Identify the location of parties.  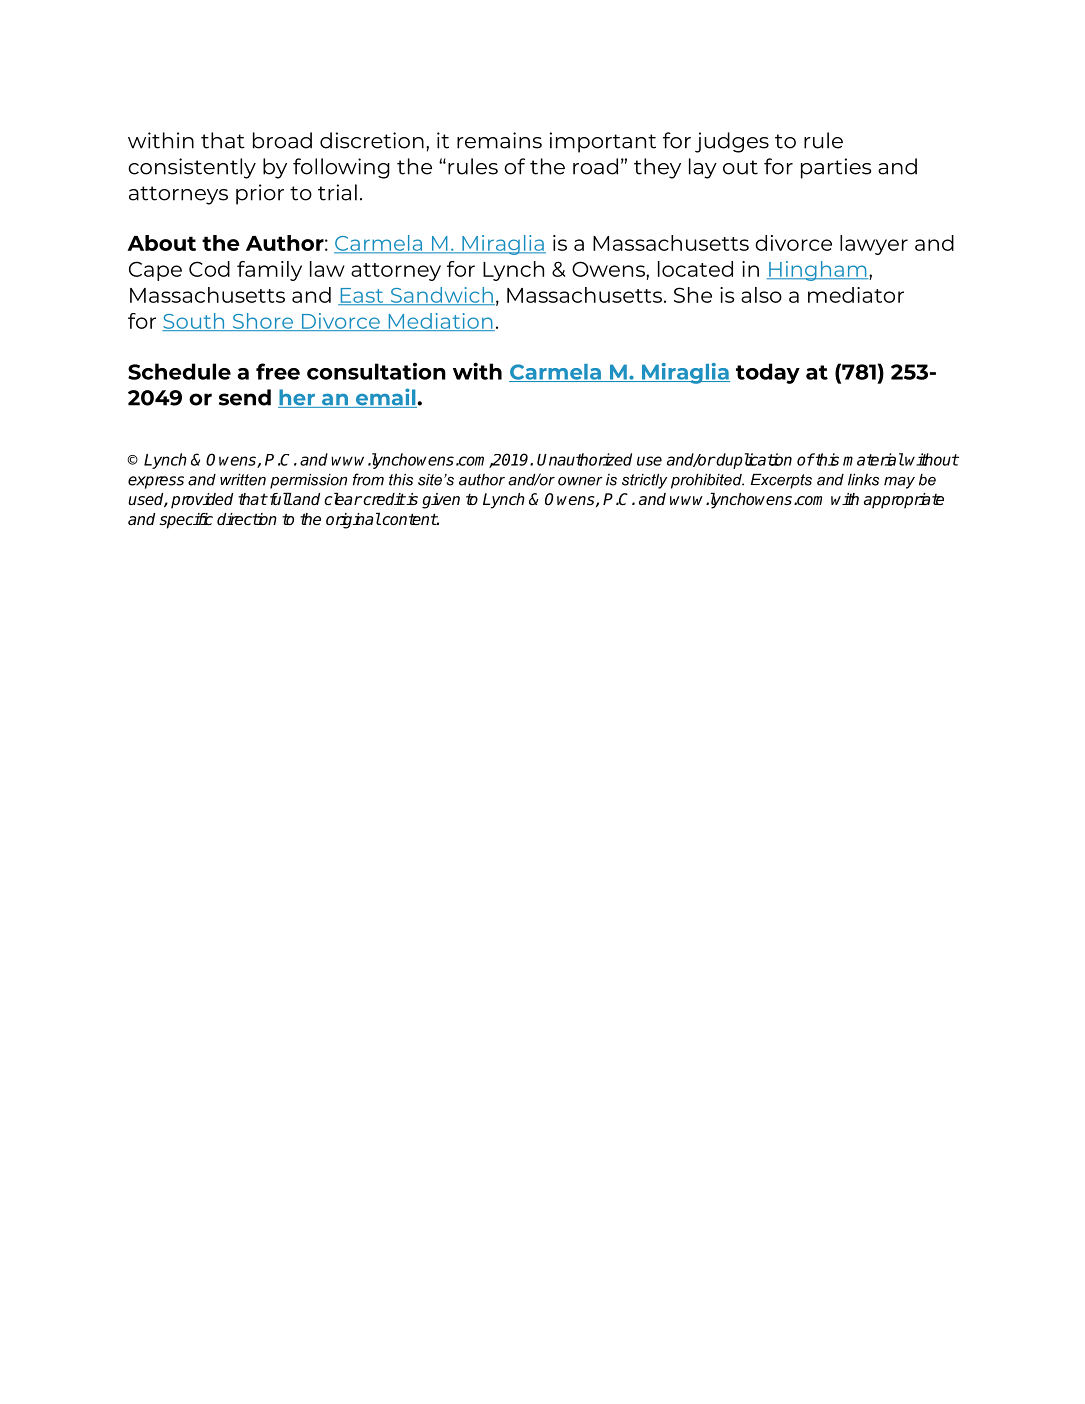
(836, 168).
